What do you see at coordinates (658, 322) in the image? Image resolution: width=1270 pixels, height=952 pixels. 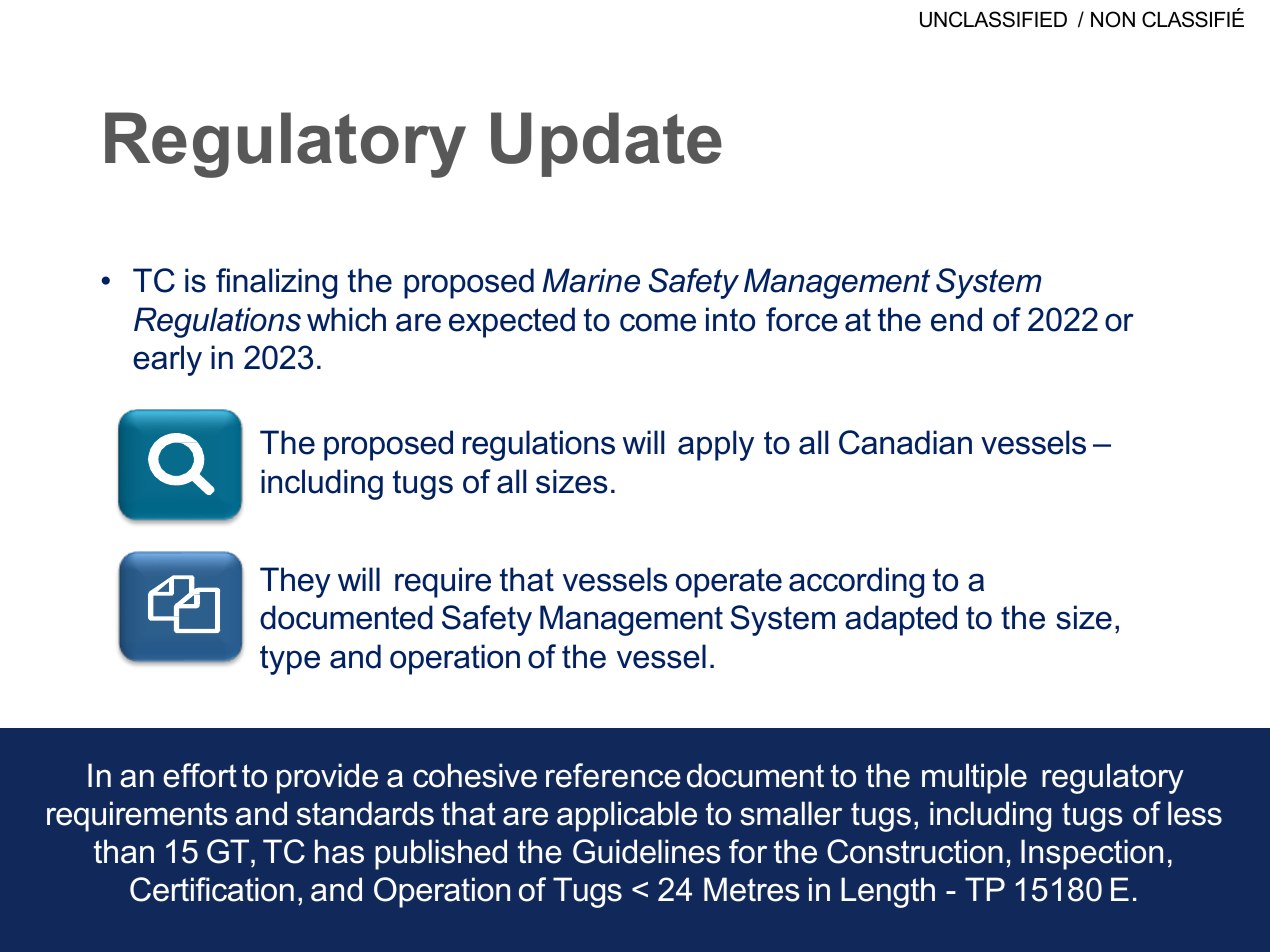 I see `come` at bounding box center [658, 322].
